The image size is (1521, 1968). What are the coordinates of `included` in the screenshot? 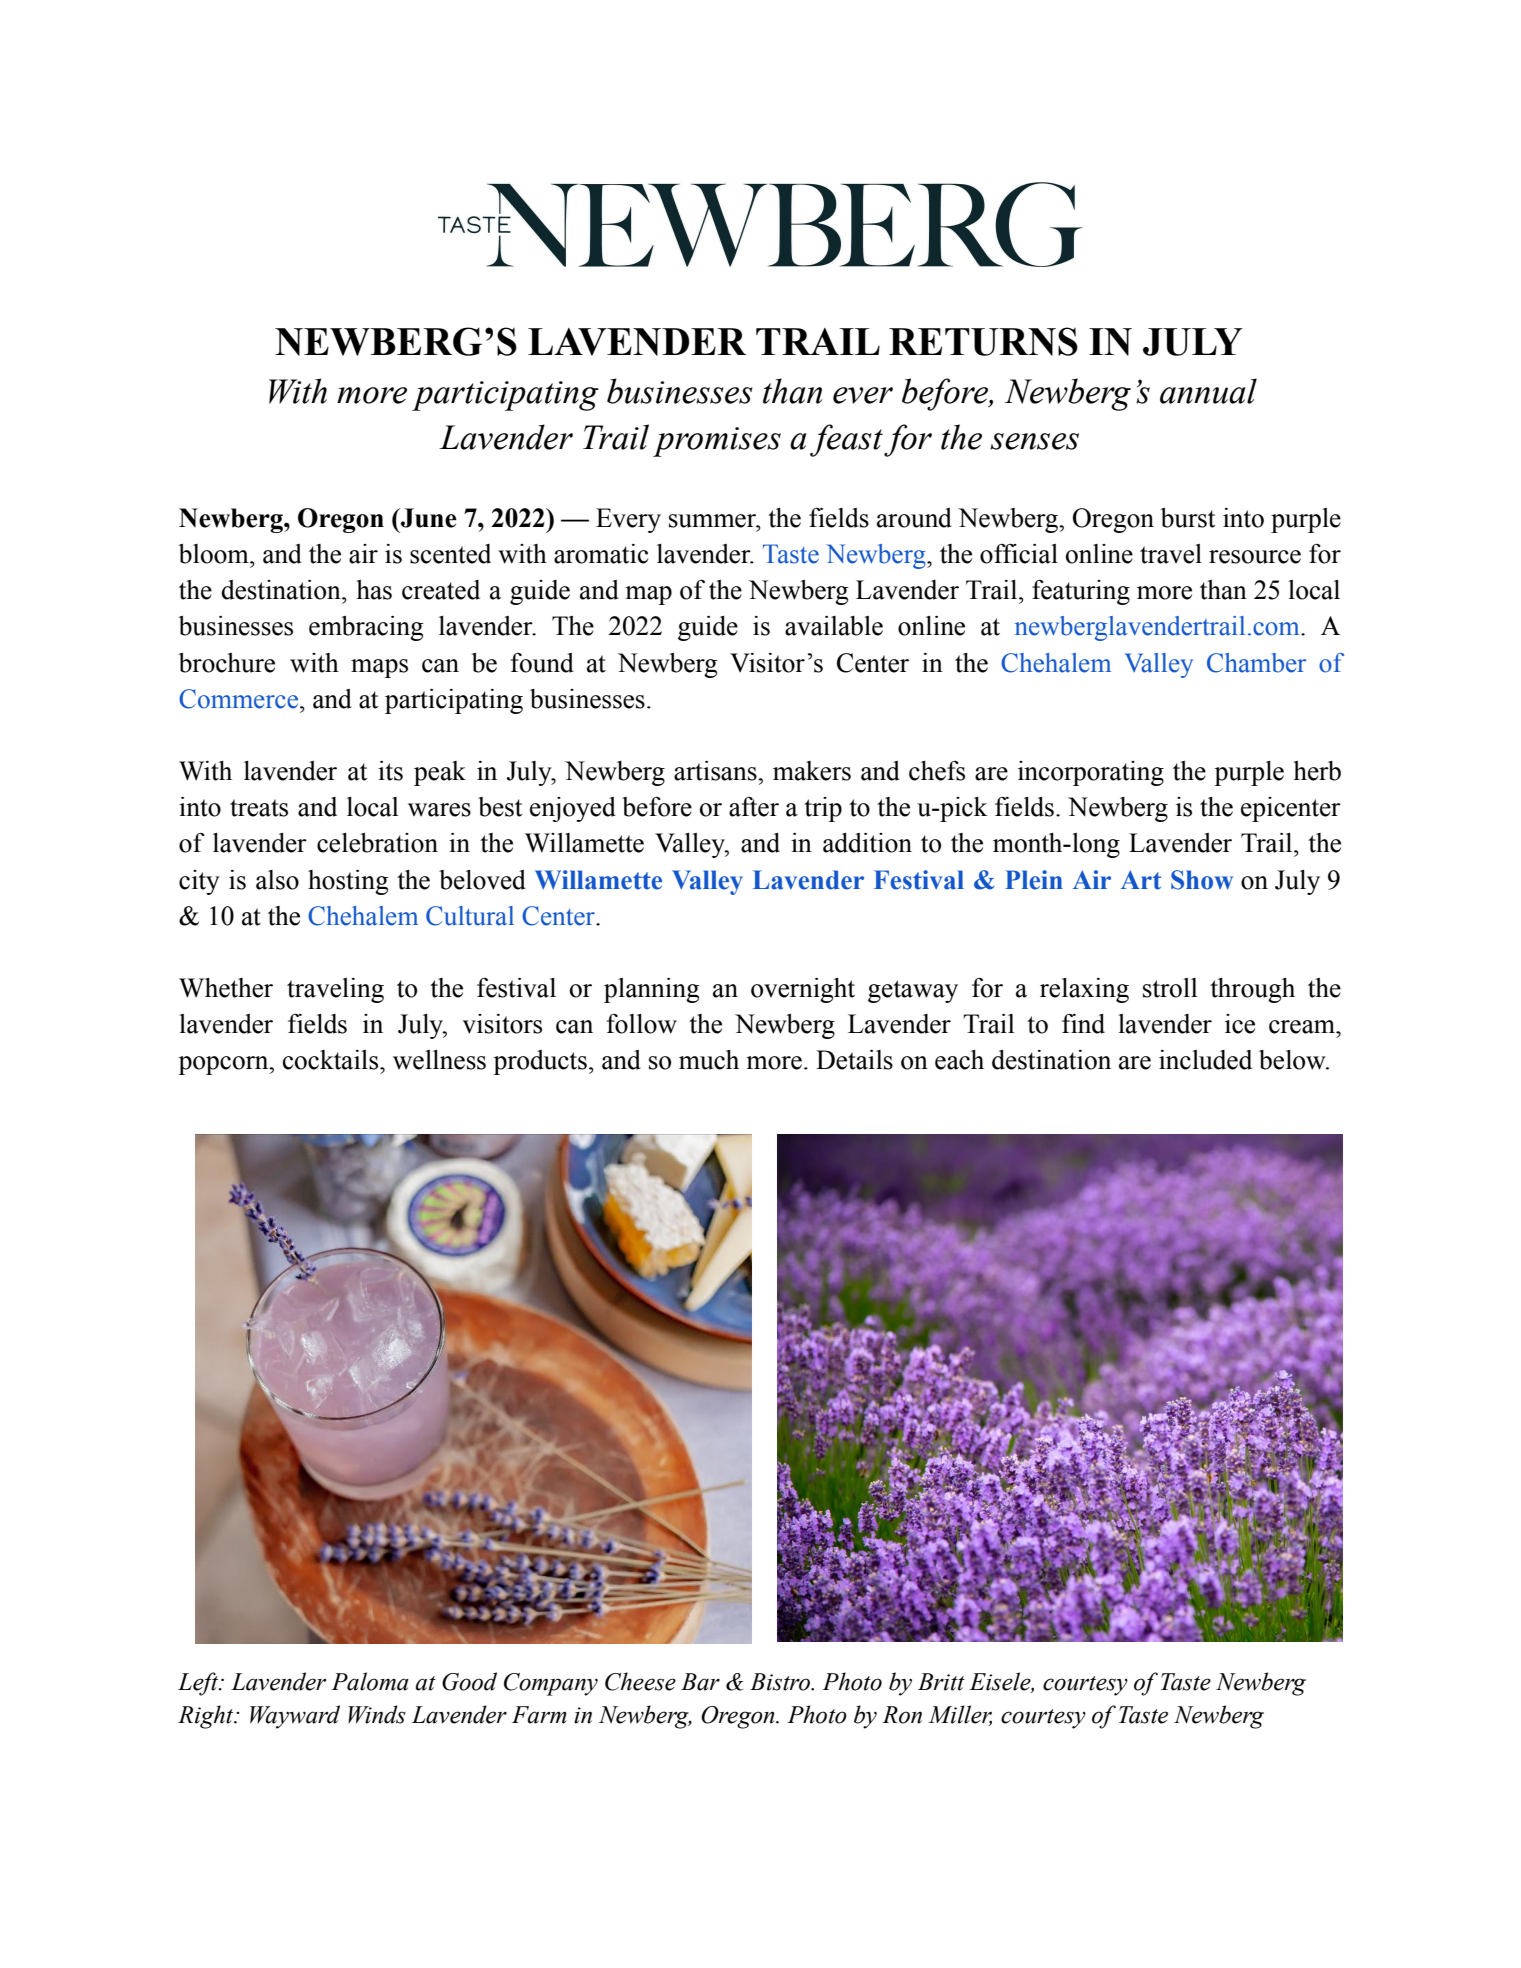 It's located at (1205, 1060).
